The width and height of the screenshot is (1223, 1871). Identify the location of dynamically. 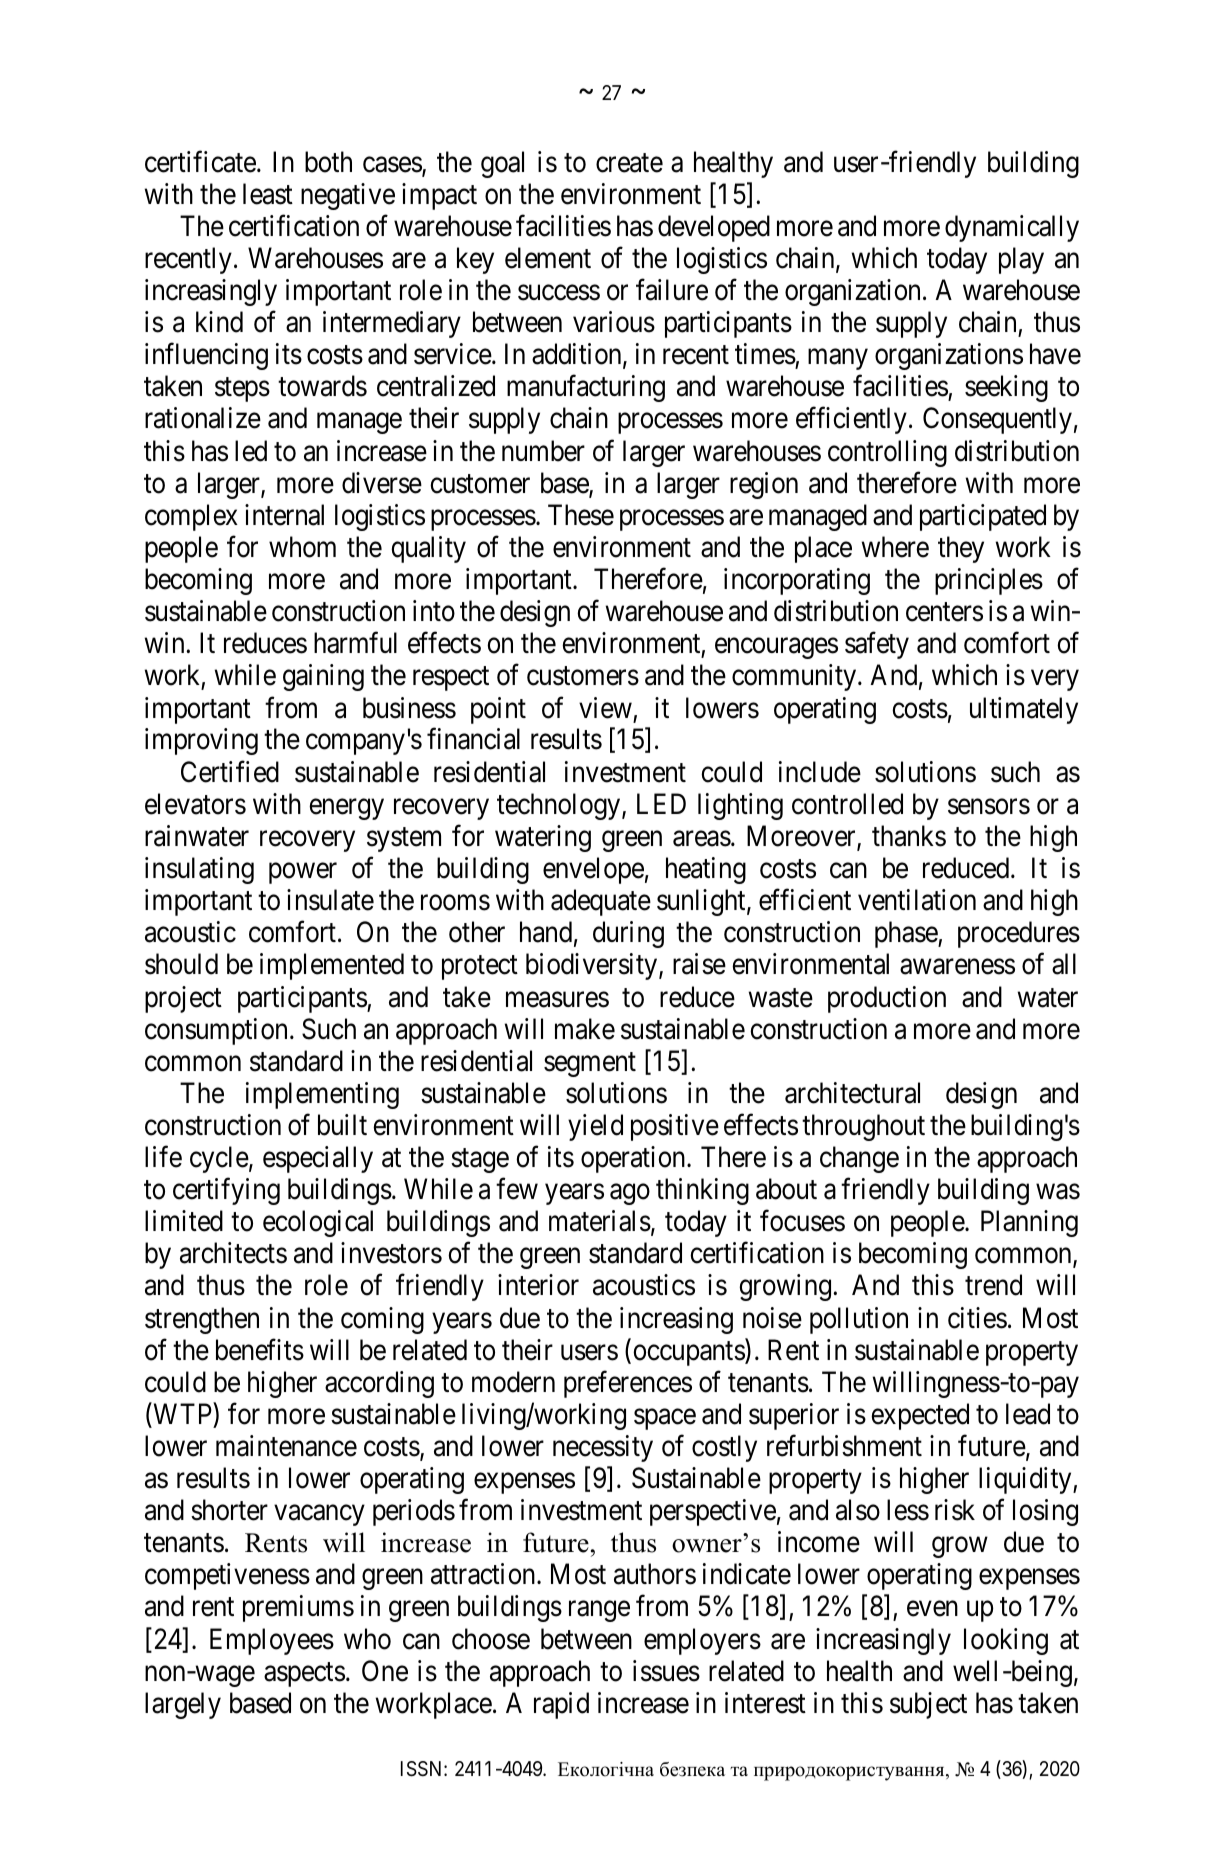
(1012, 228).
